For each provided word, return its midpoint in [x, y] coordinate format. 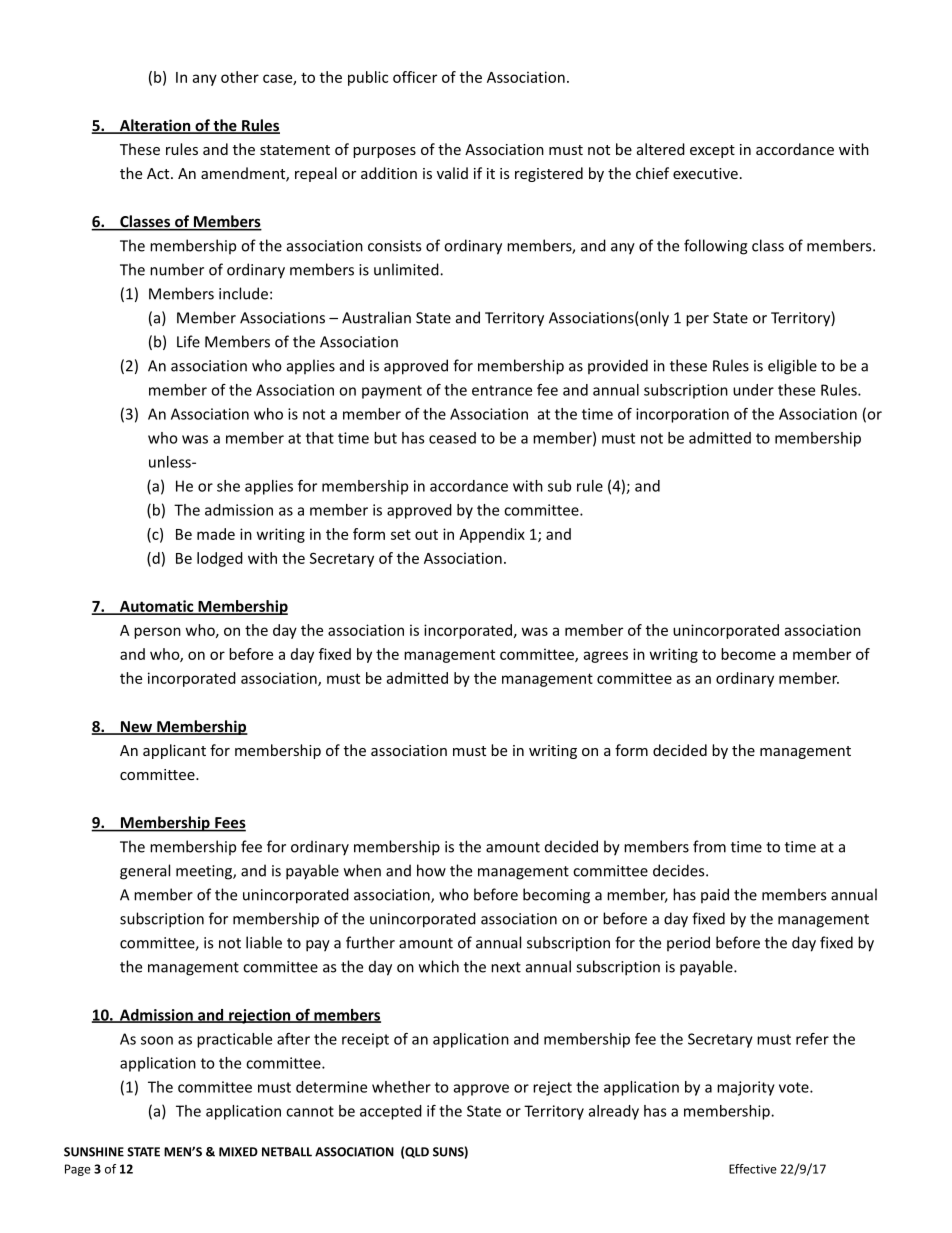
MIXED [238, 1152]
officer [415, 77]
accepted [391, 1112]
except [712, 151]
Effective [753, 1169]
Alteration [155, 126]
